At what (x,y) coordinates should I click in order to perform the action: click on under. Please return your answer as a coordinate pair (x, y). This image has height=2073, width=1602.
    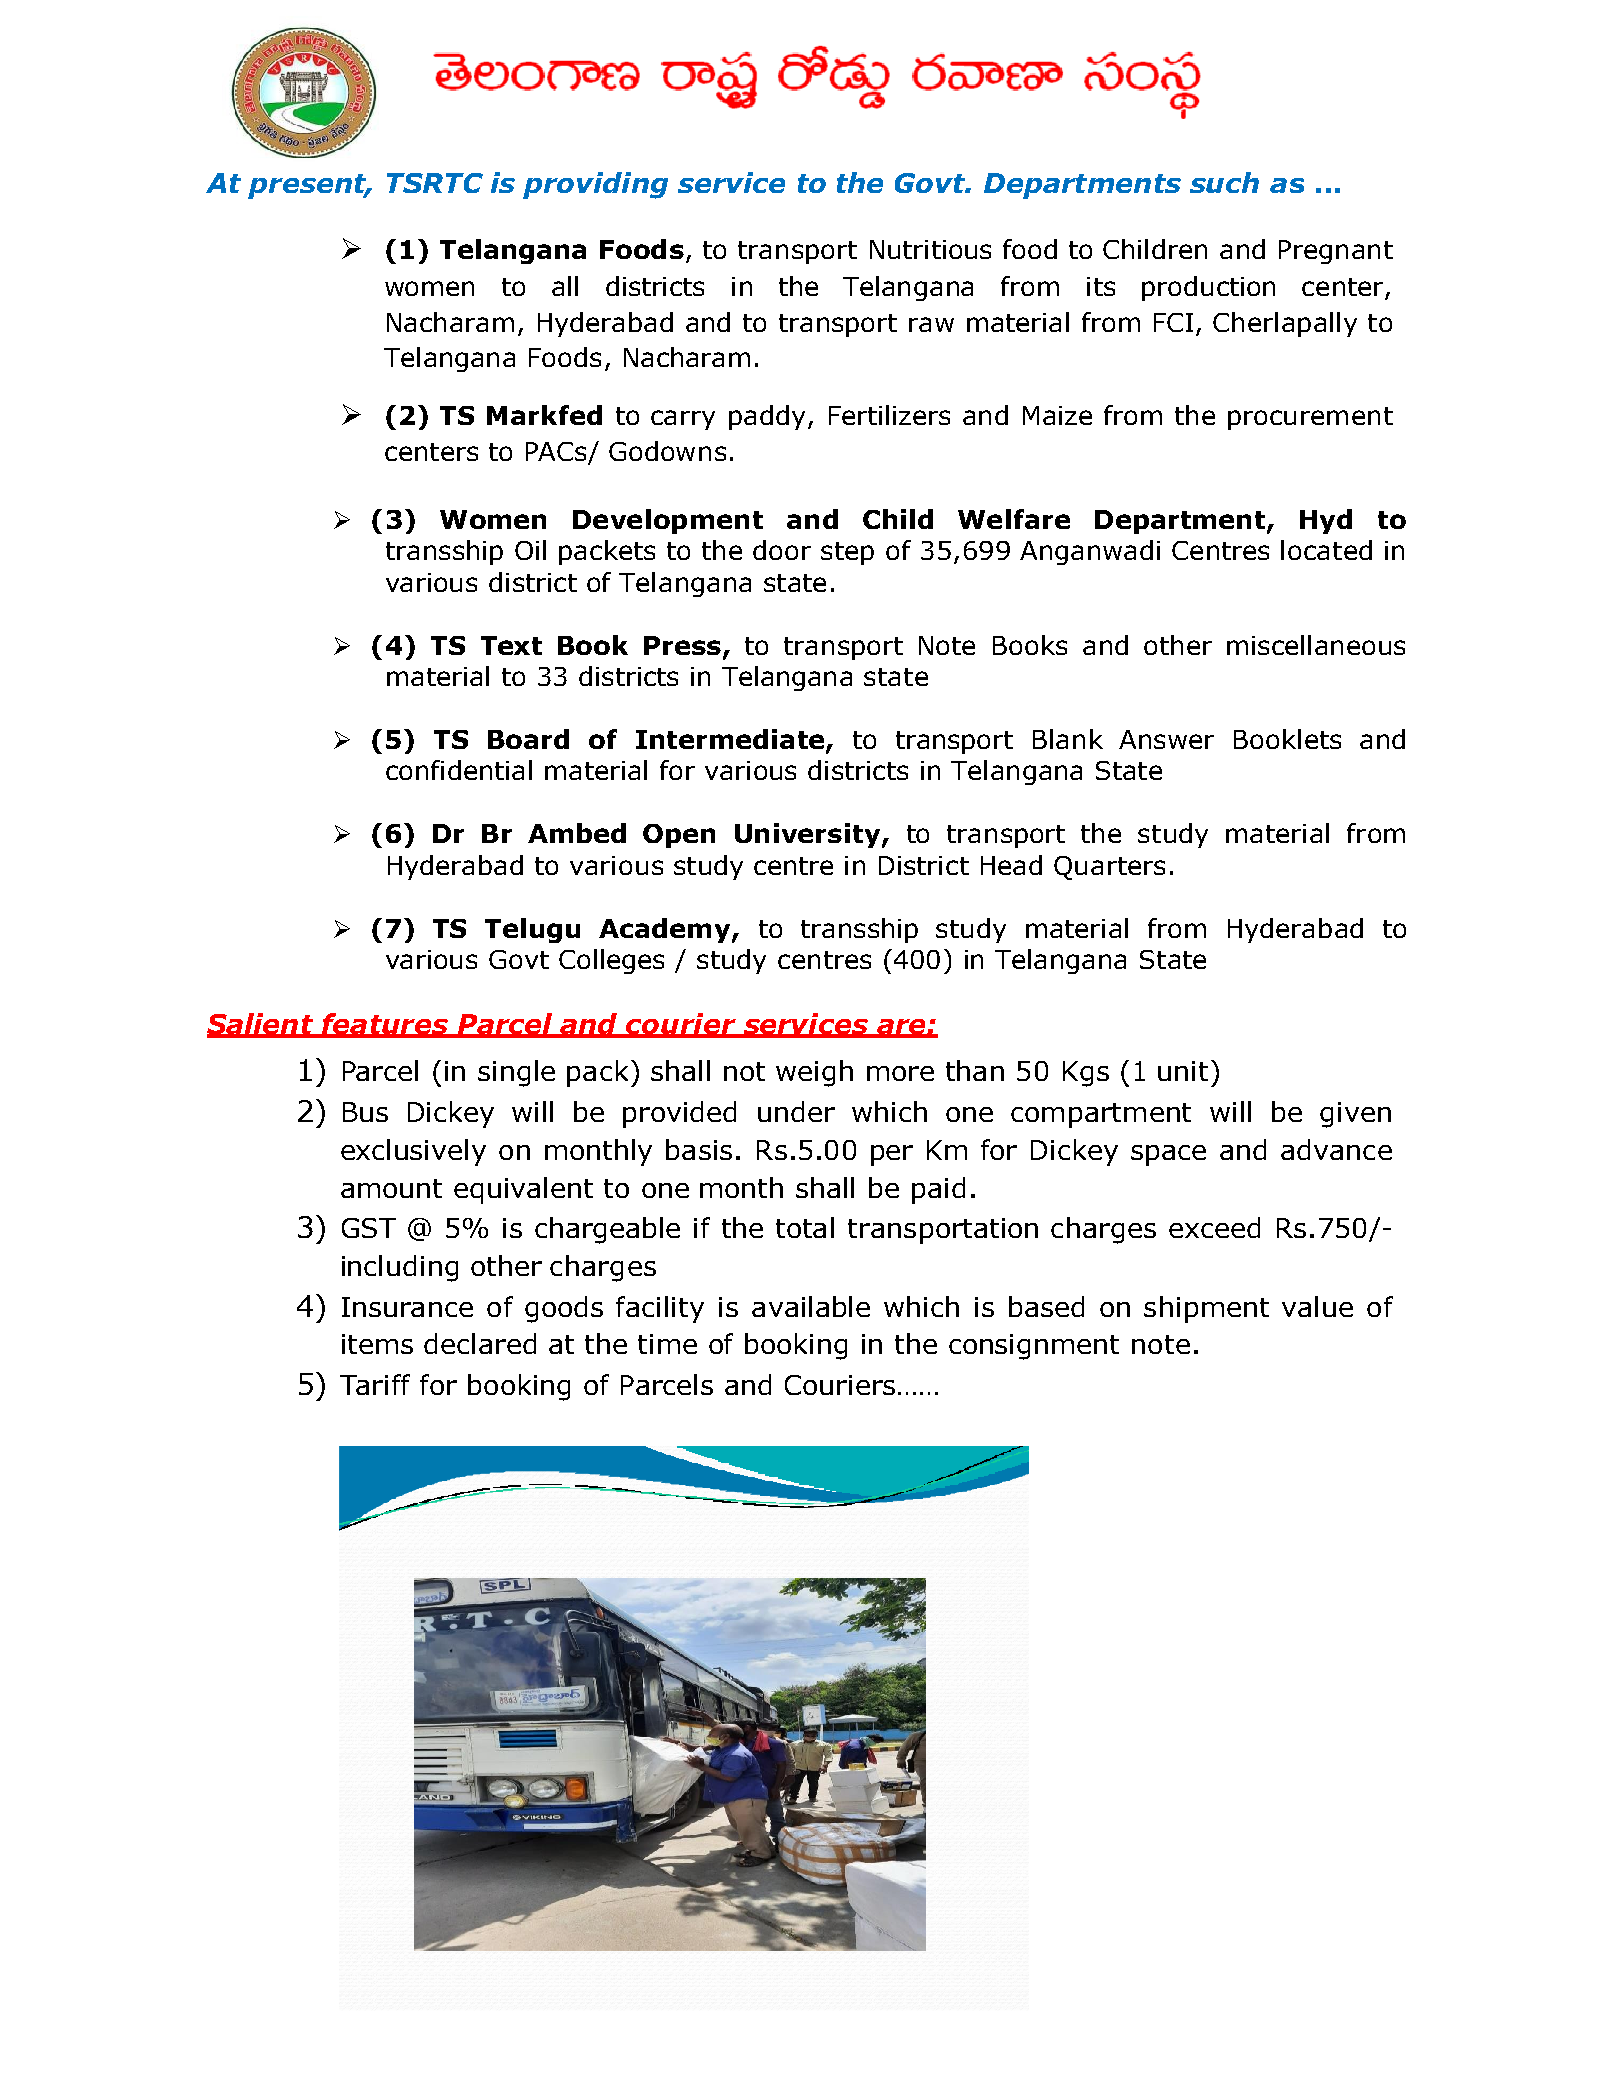
    Looking at the image, I should click on (796, 1111).
